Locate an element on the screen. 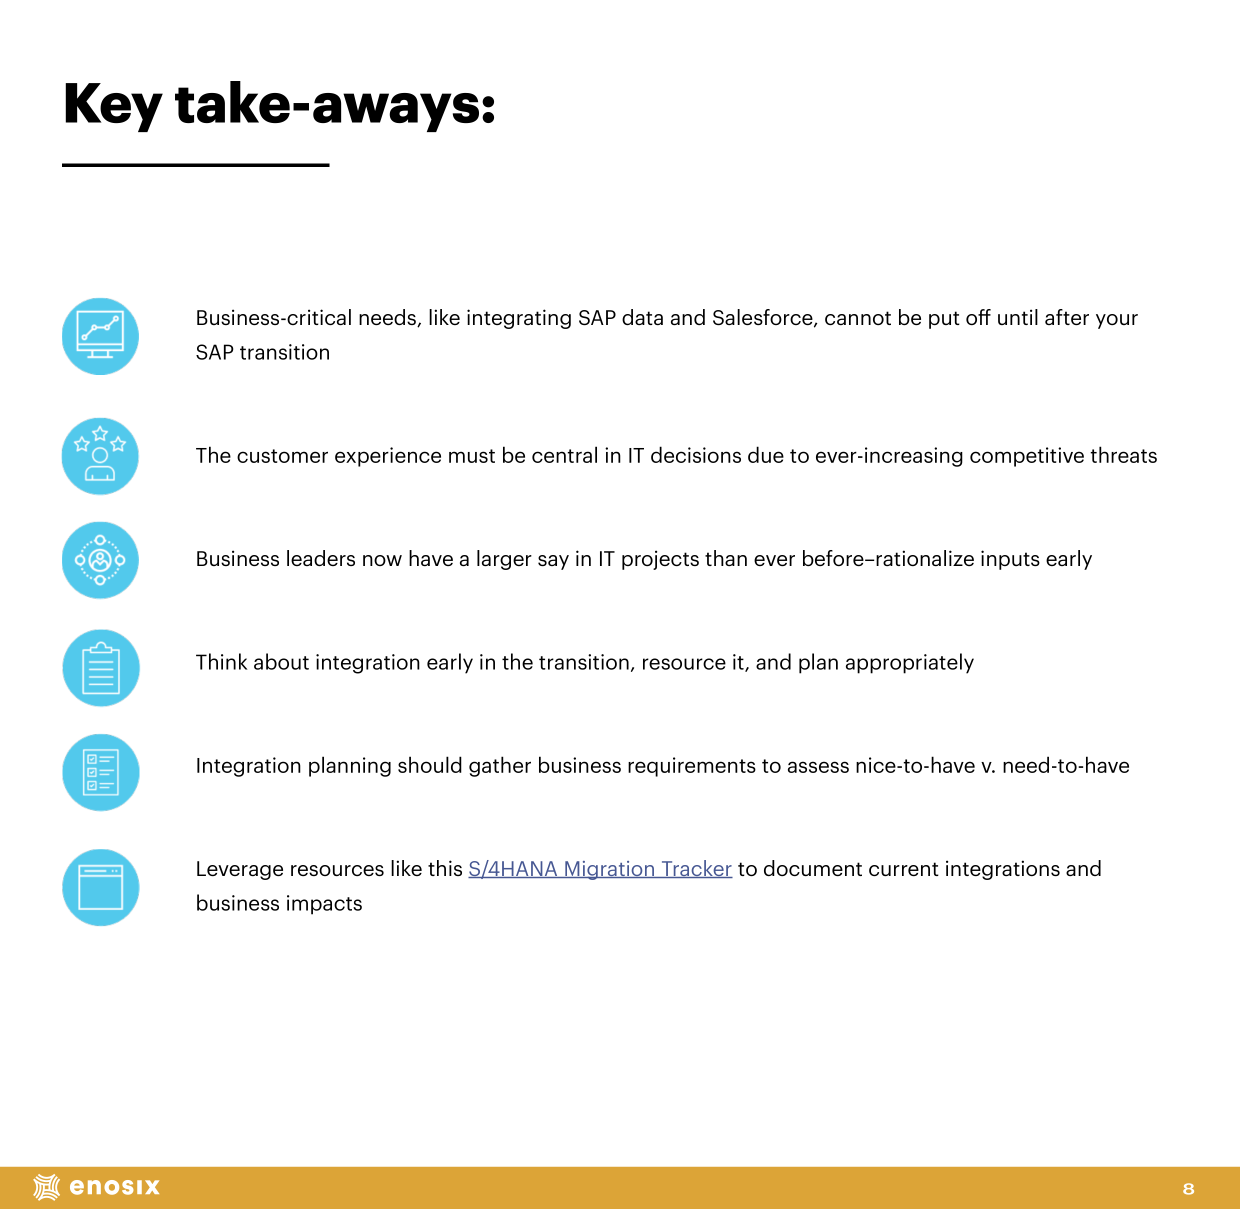  until is located at coordinates (1018, 317).
